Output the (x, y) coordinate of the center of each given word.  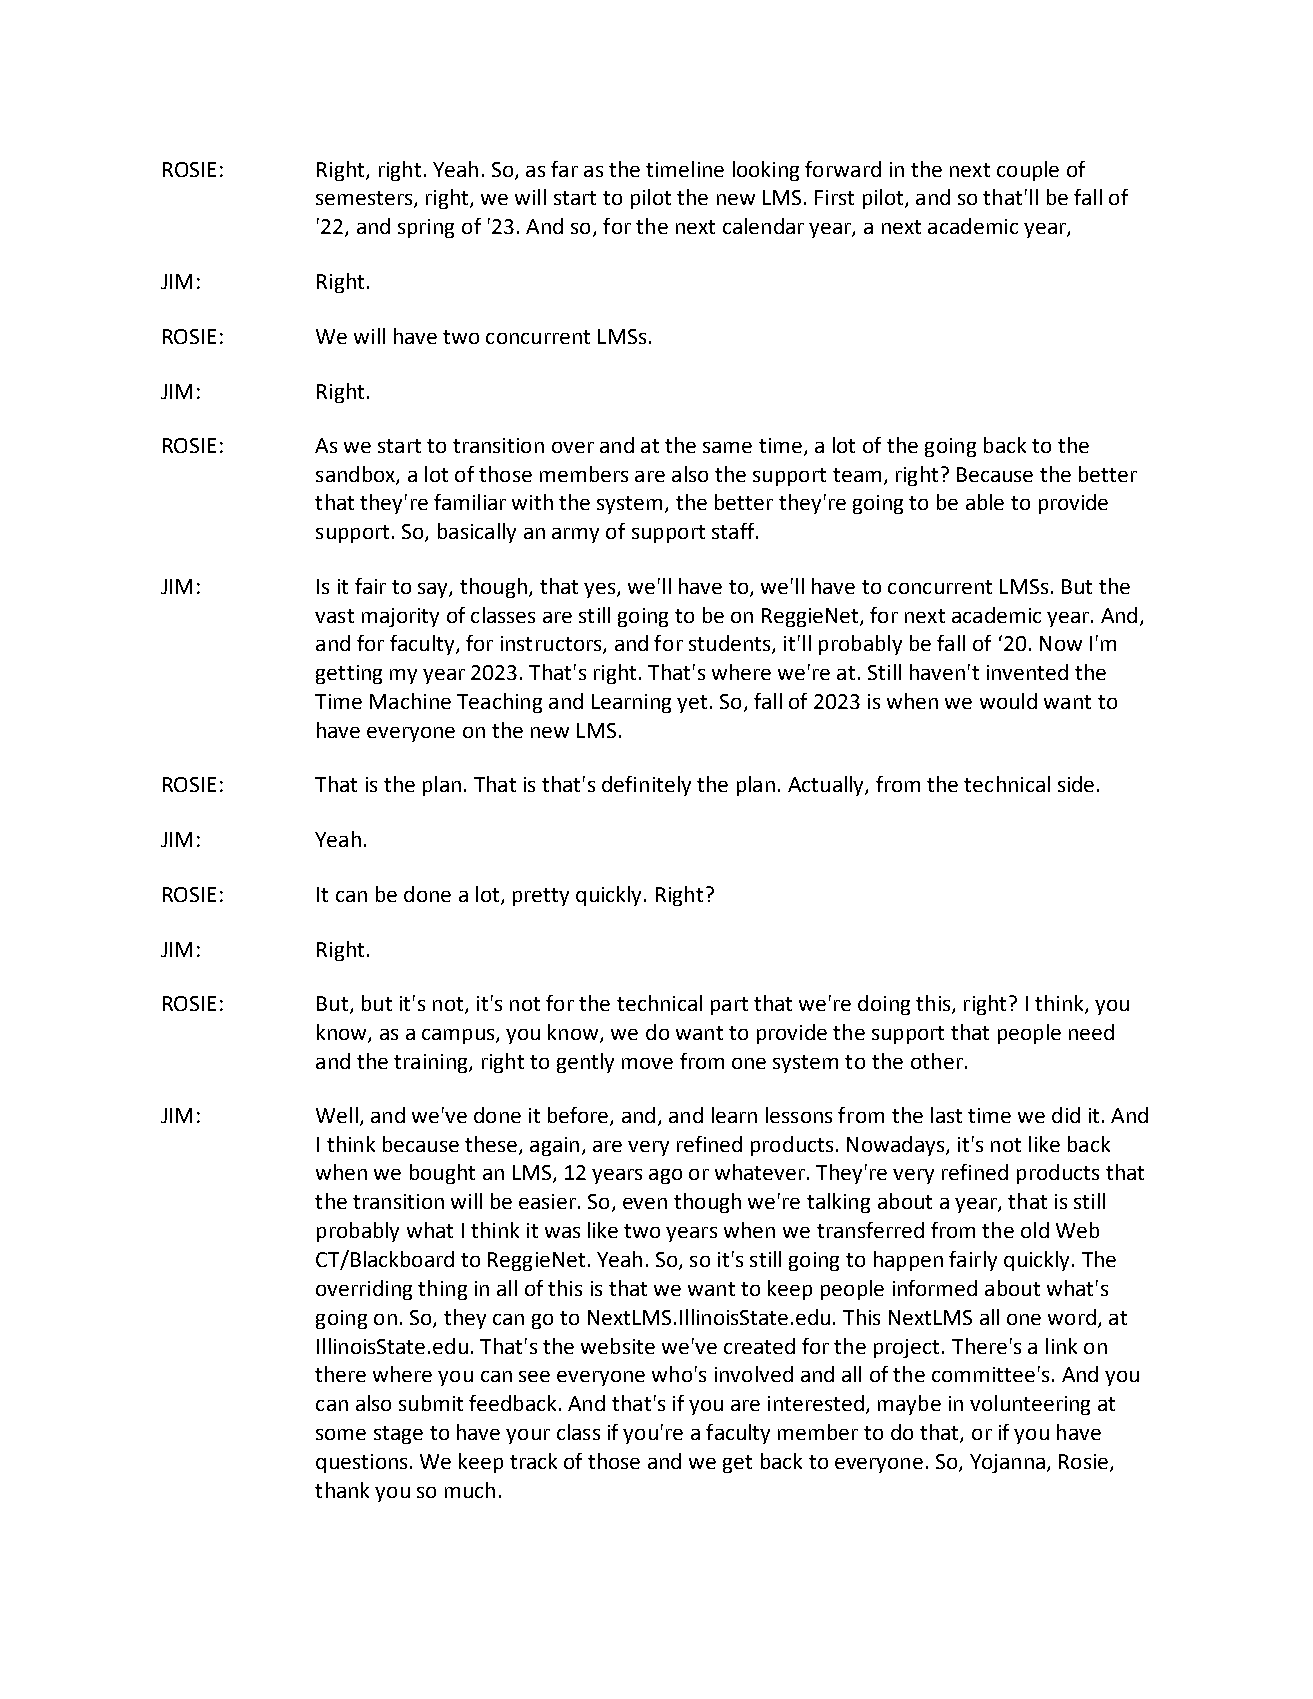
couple (1028, 171)
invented (1027, 672)
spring (426, 228)
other (937, 1061)
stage (398, 1435)
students (731, 644)
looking (766, 171)
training (432, 1063)
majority (400, 617)
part (729, 1006)
